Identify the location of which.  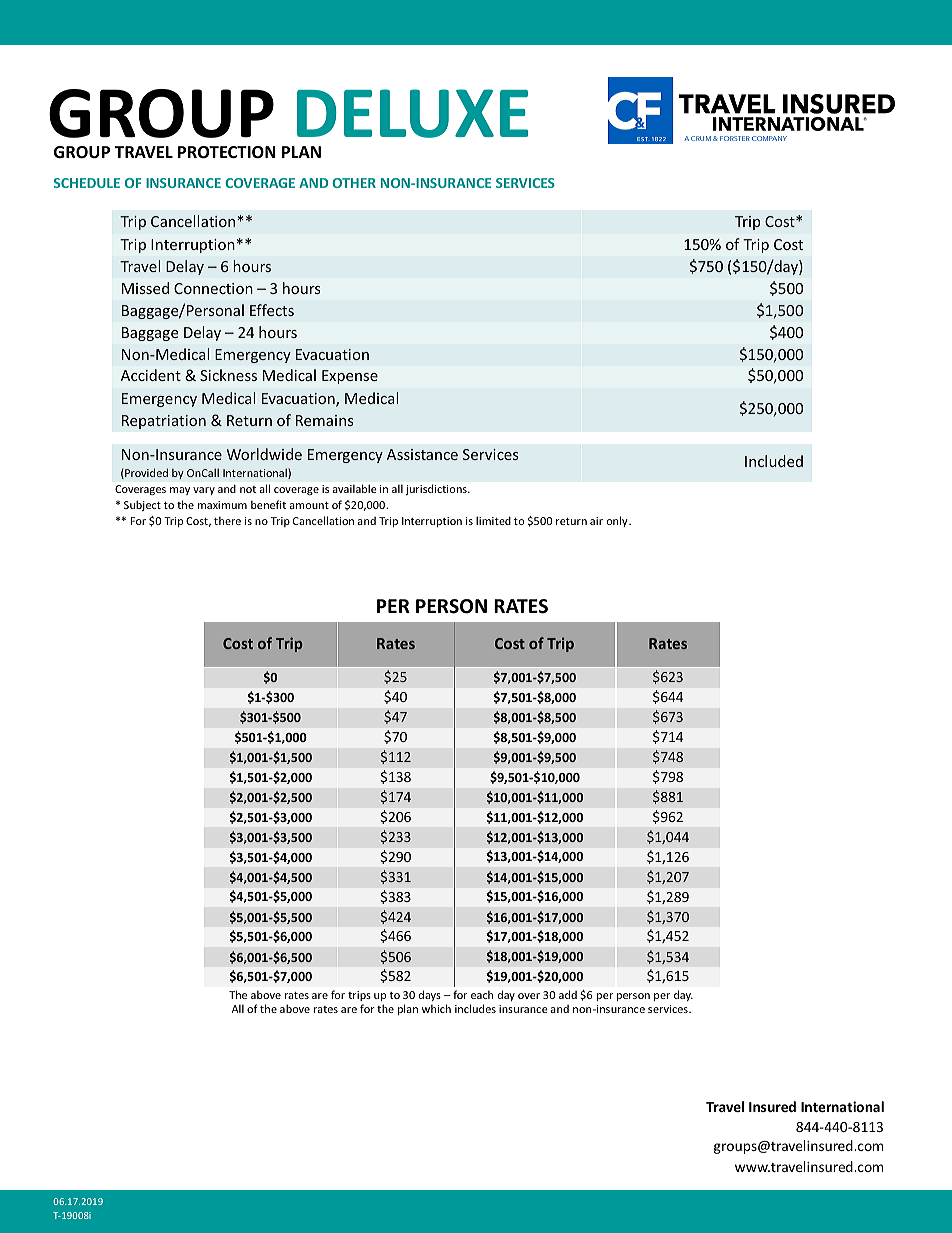
(436, 1008).
